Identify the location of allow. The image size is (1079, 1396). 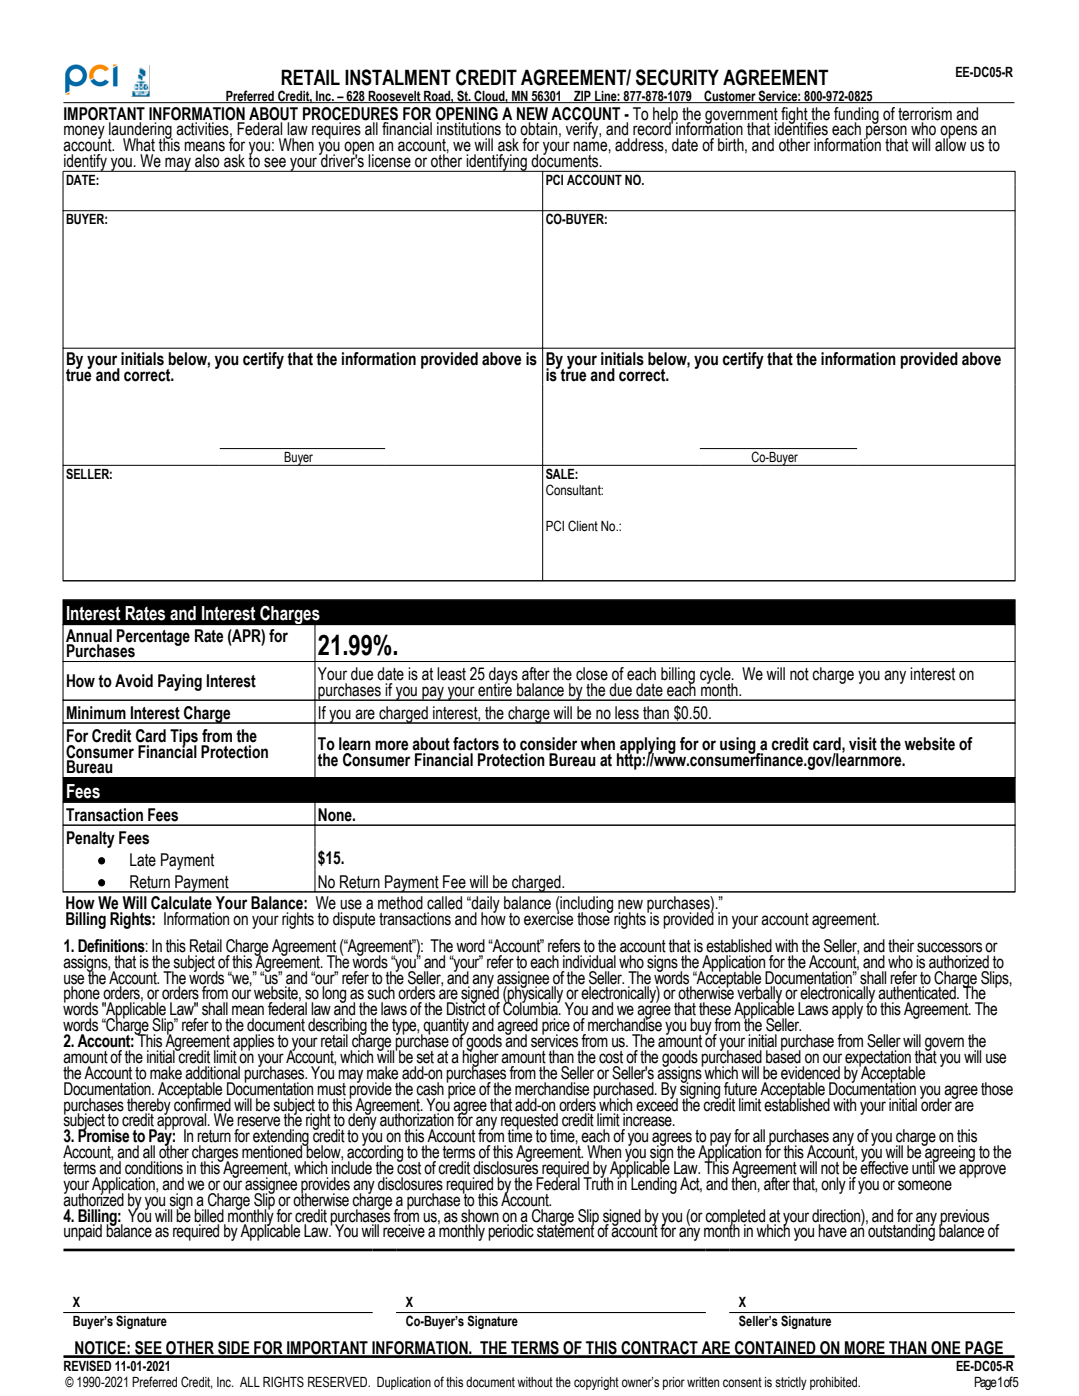
(950, 144).
